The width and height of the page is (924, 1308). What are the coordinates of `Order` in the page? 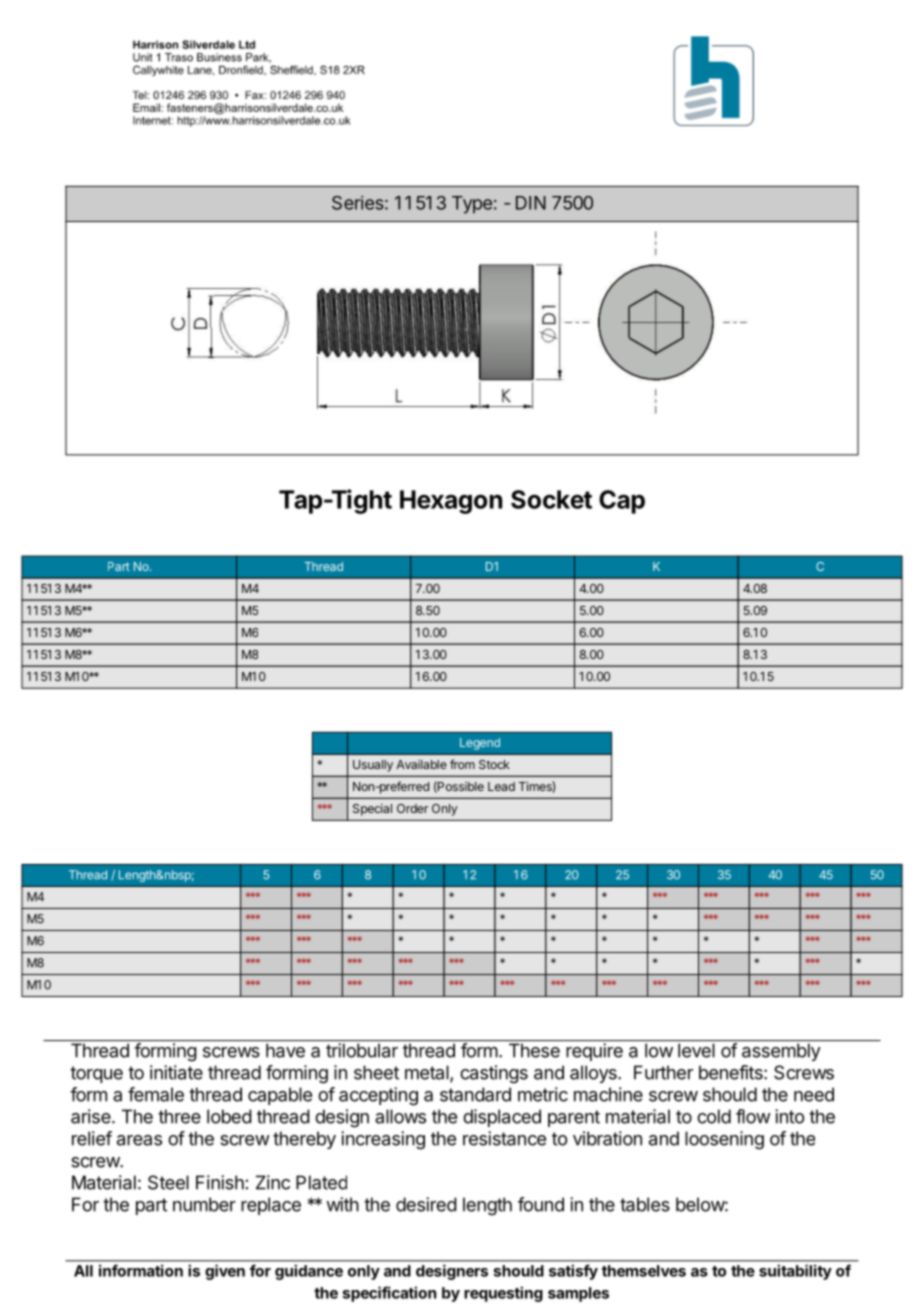 It's located at (412, 808).
